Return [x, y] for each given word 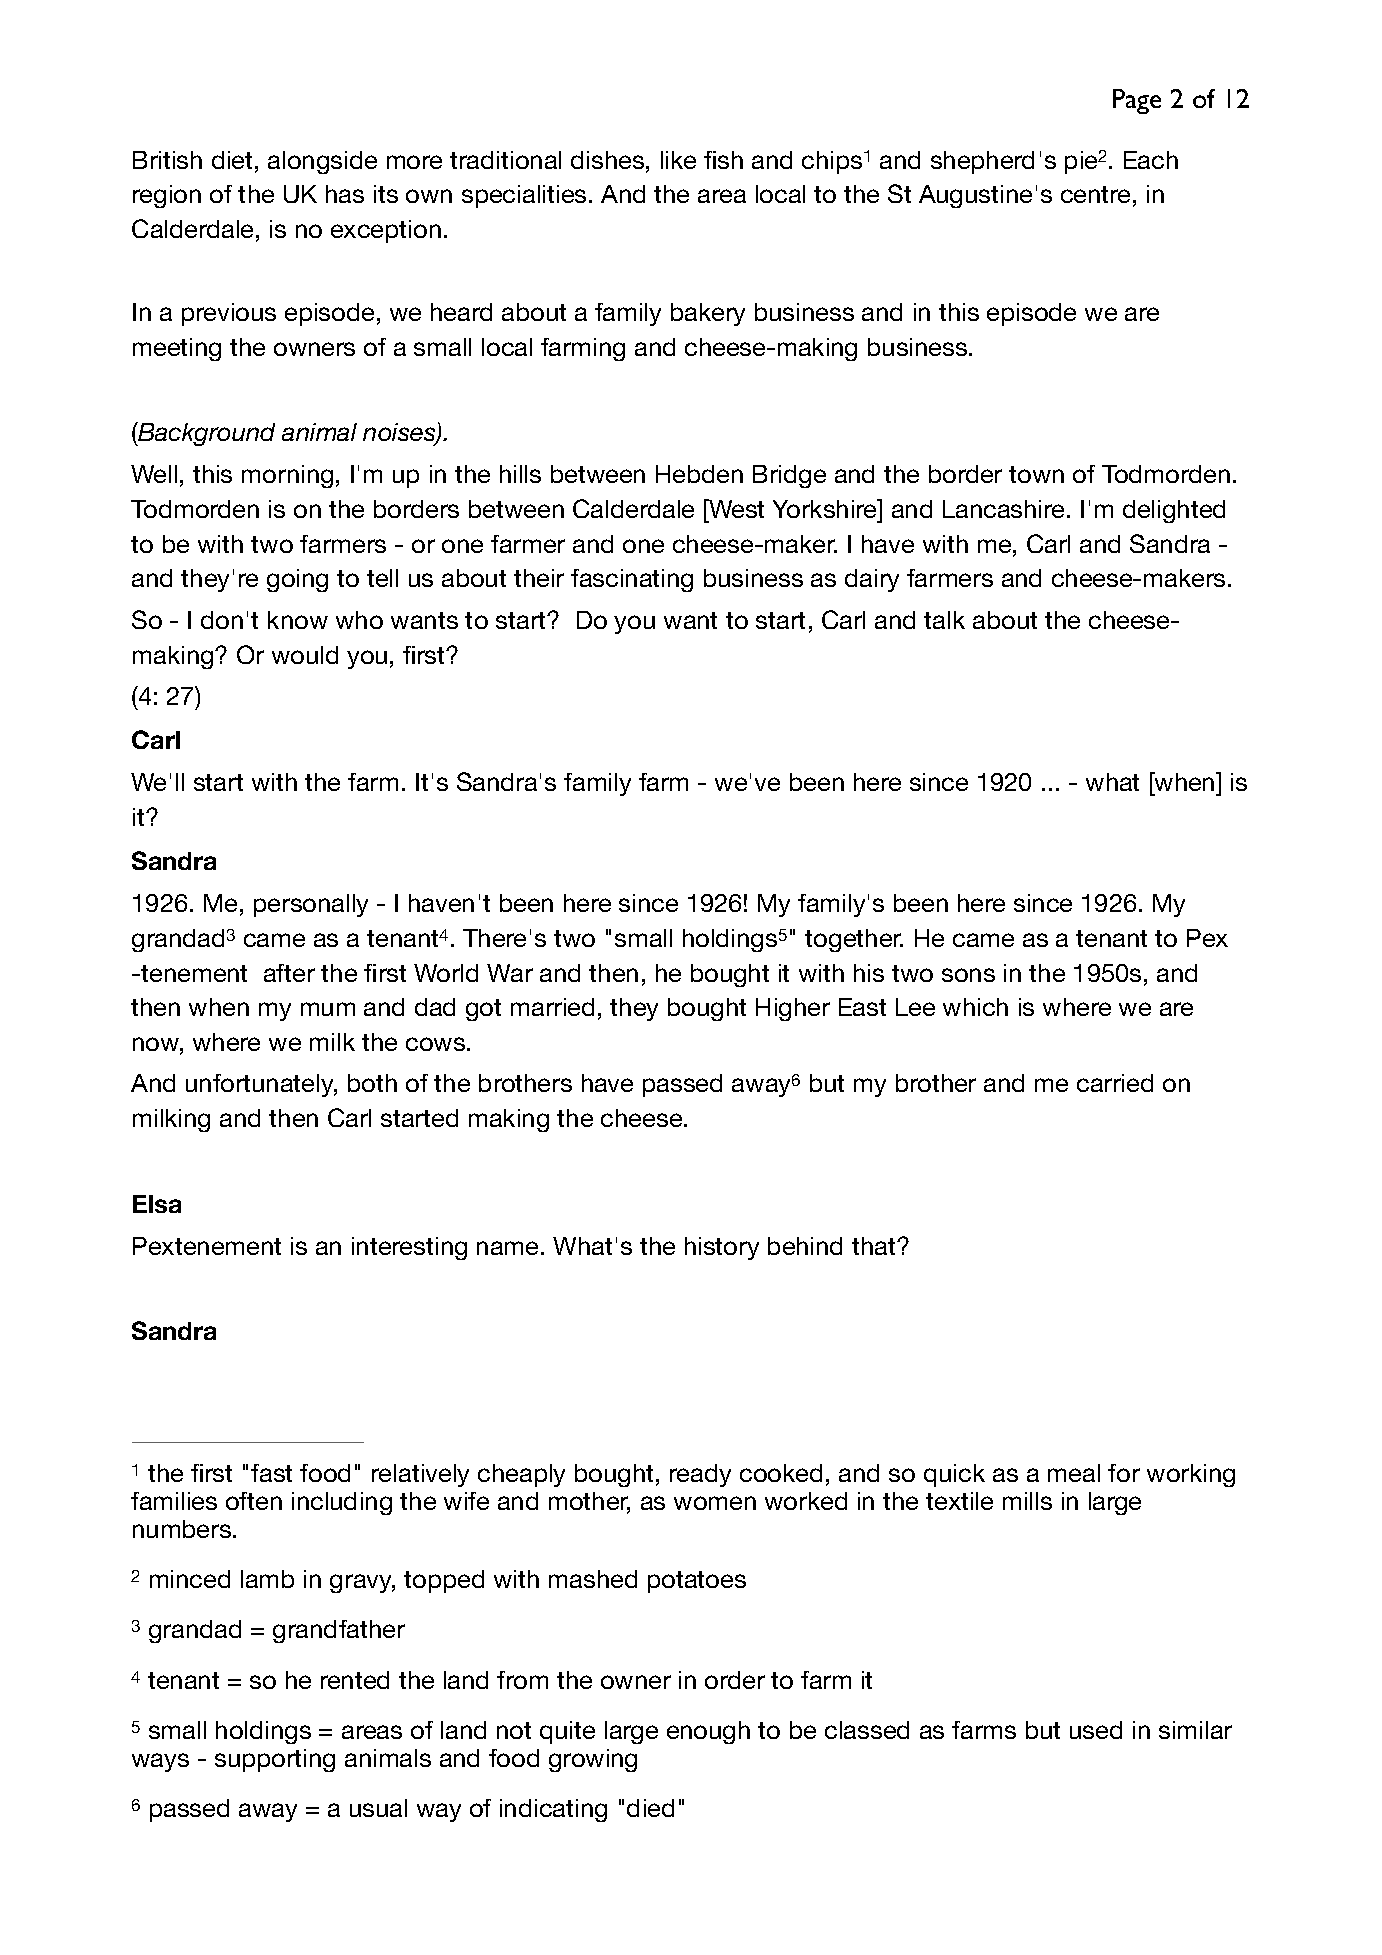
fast [271, 1473]
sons [968, 975]
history [722, 1248]
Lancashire [1003, 509]
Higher [793, 1009]
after [289, 973]
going [297, 580]
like [678, 160]
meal [1074, 1473]
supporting [275, 1760]
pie [1082, 162]
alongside [322, 162]
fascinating [632, 580]
